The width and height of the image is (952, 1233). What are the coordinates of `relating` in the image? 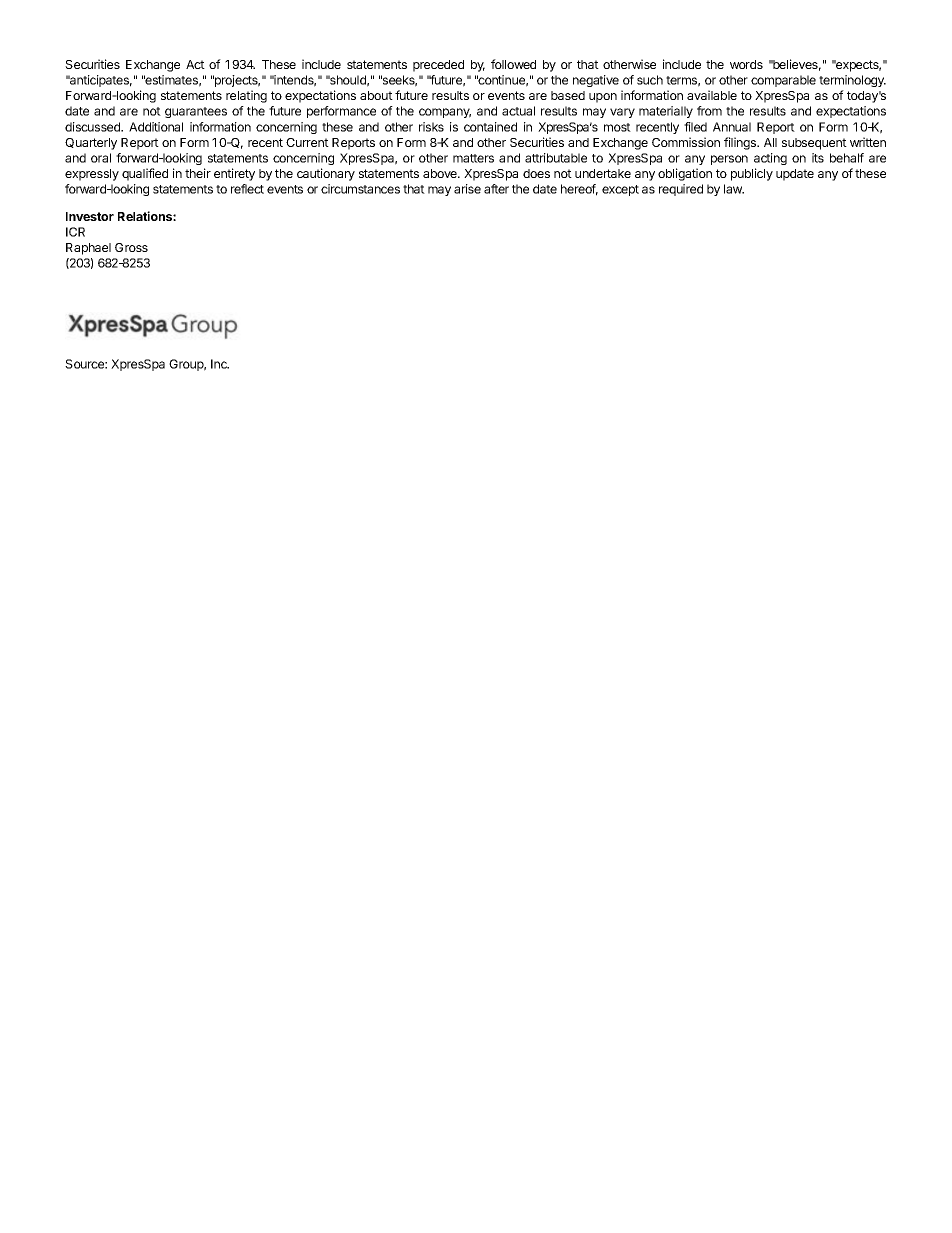 It's located at (246, 96).
